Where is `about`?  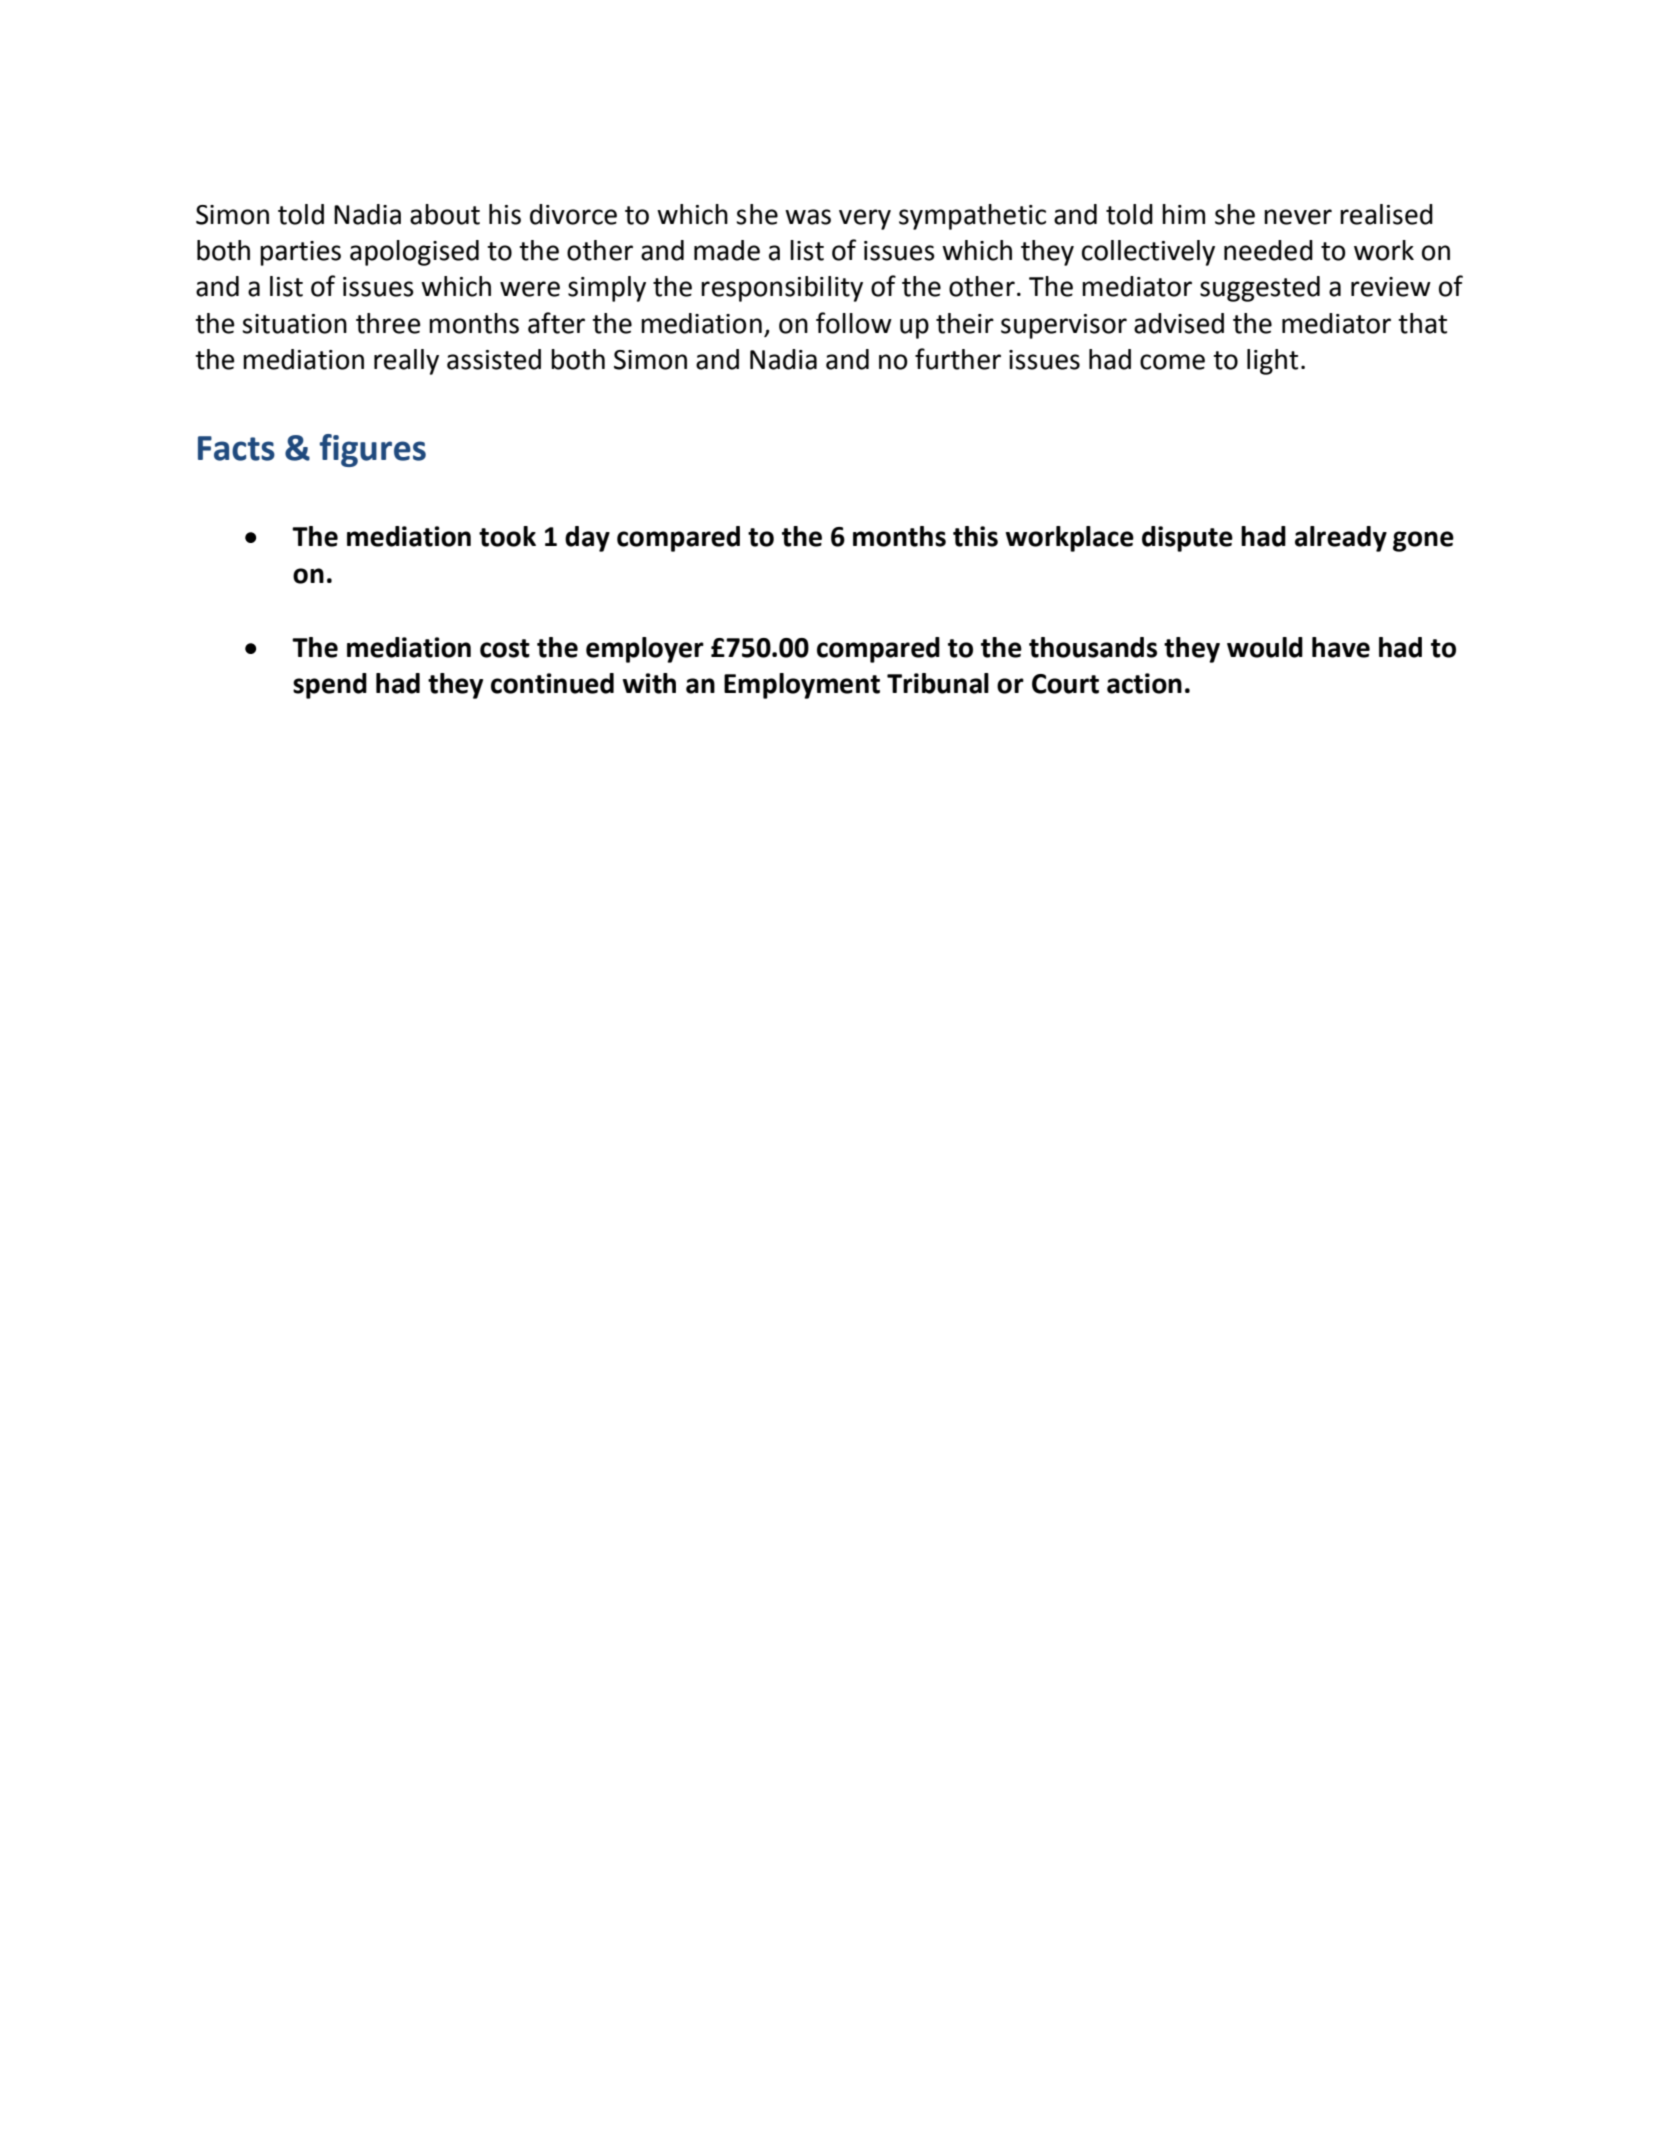 about is located at coordinates (445, 214).
